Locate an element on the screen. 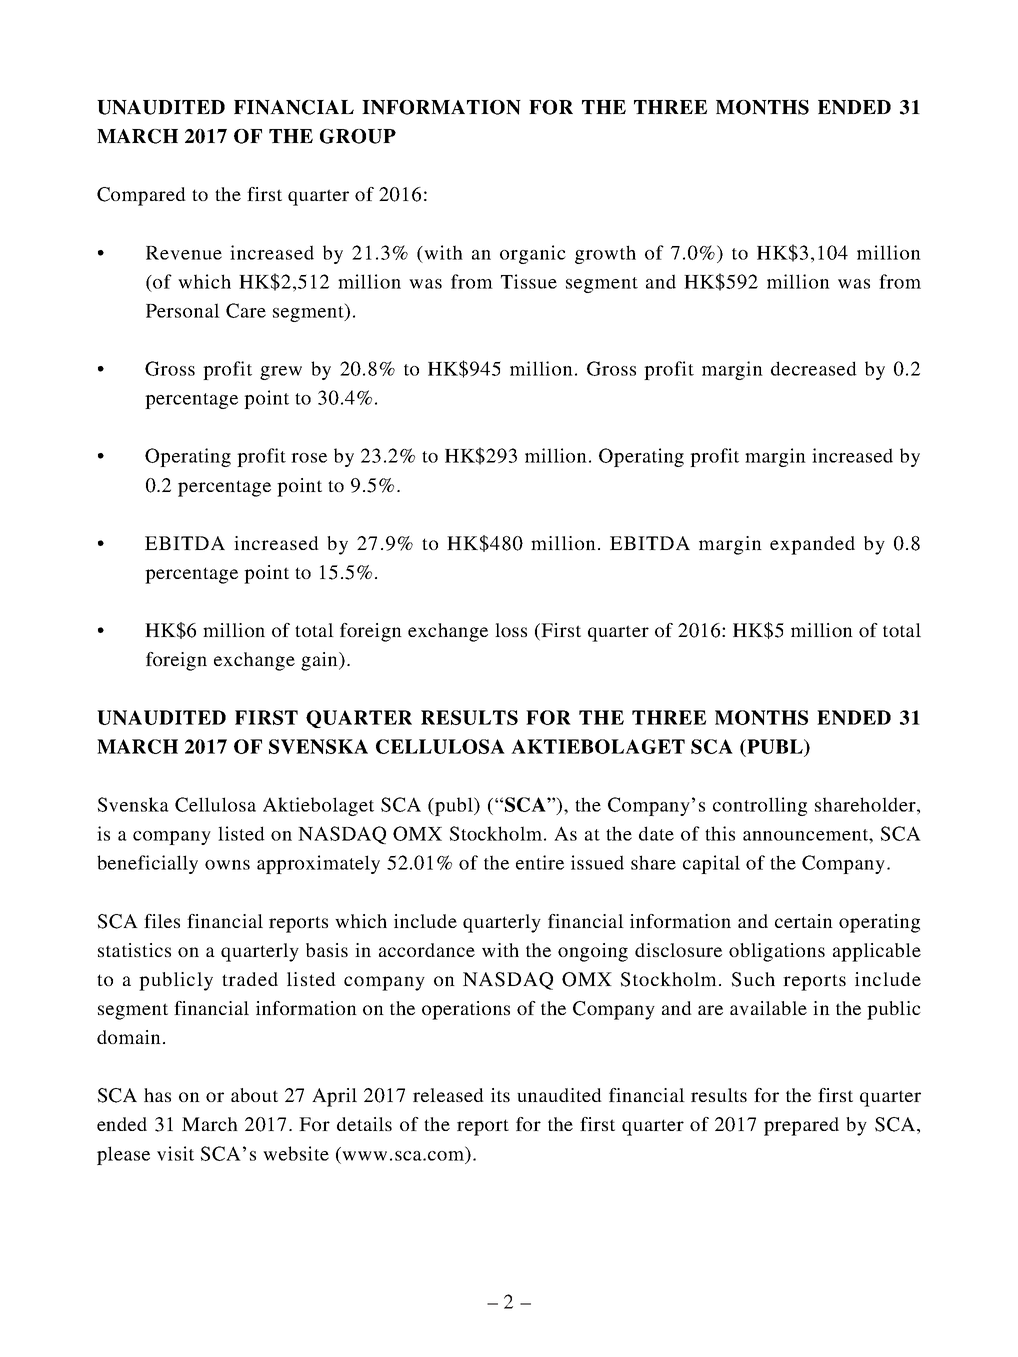 The height and width of the screenshot is (1357, 1018). gain is located at coordinates (320, 661).
